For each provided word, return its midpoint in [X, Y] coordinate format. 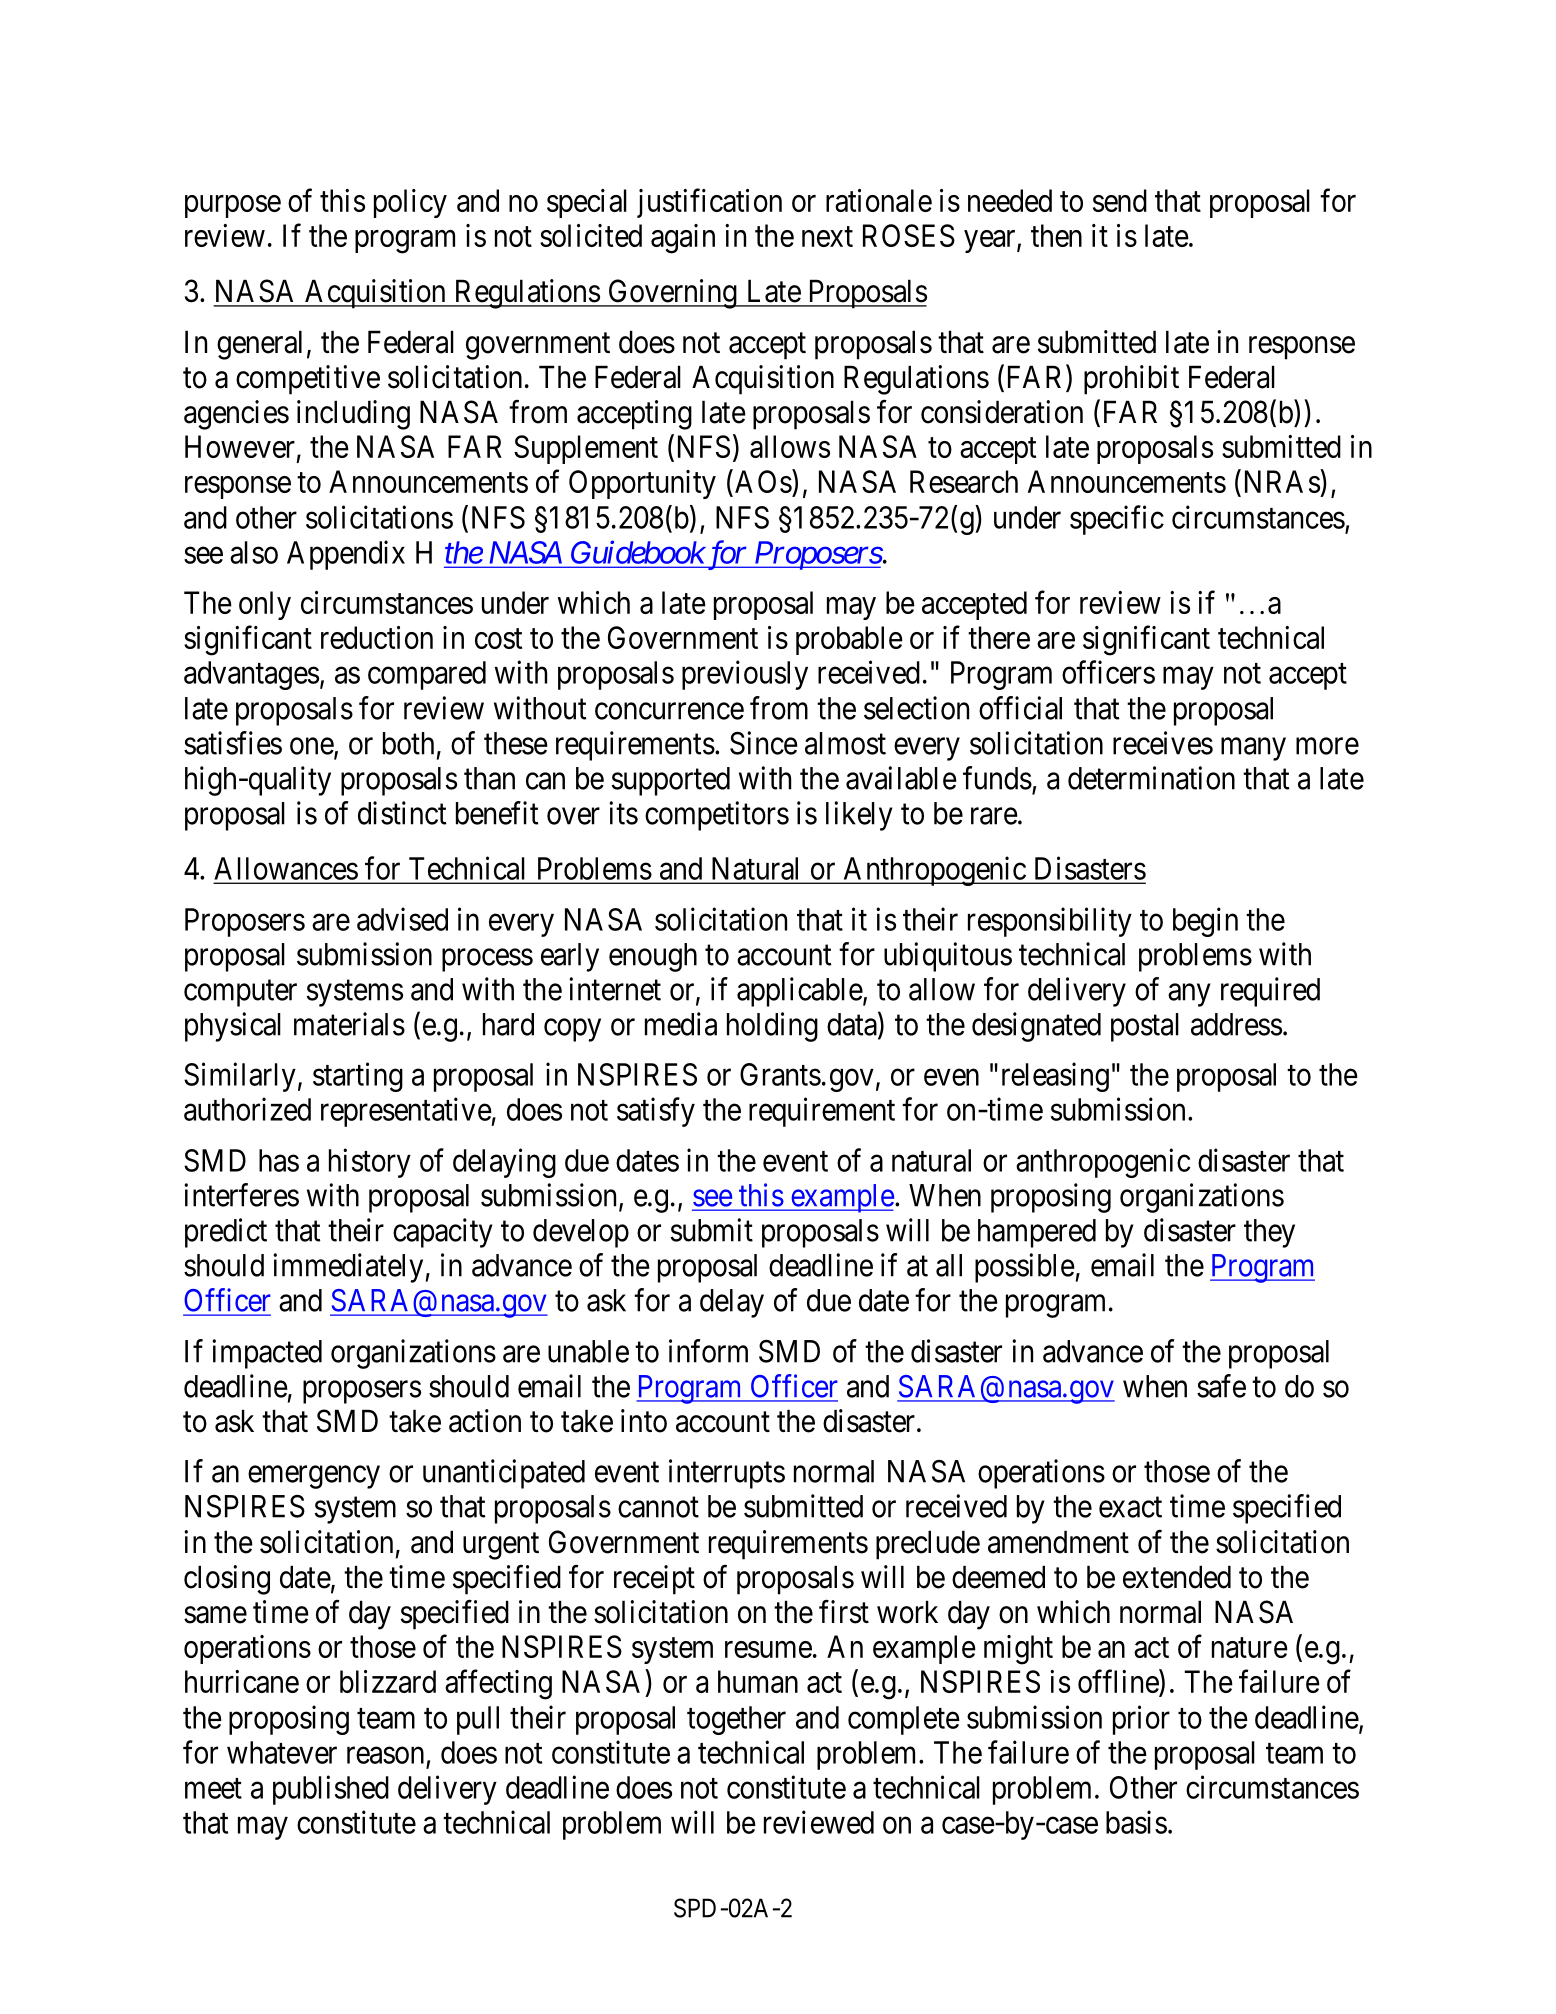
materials [349, 1024]
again [683, 239]
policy [410, 203]
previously [745, 675]
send [1120, 200]
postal [1145, 1027]
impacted [267, 1354]
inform [708, 1351]
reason [385, 1755]
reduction [377, 637]
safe [1221, 1386]
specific [1117, 520]
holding [772, 1027]
